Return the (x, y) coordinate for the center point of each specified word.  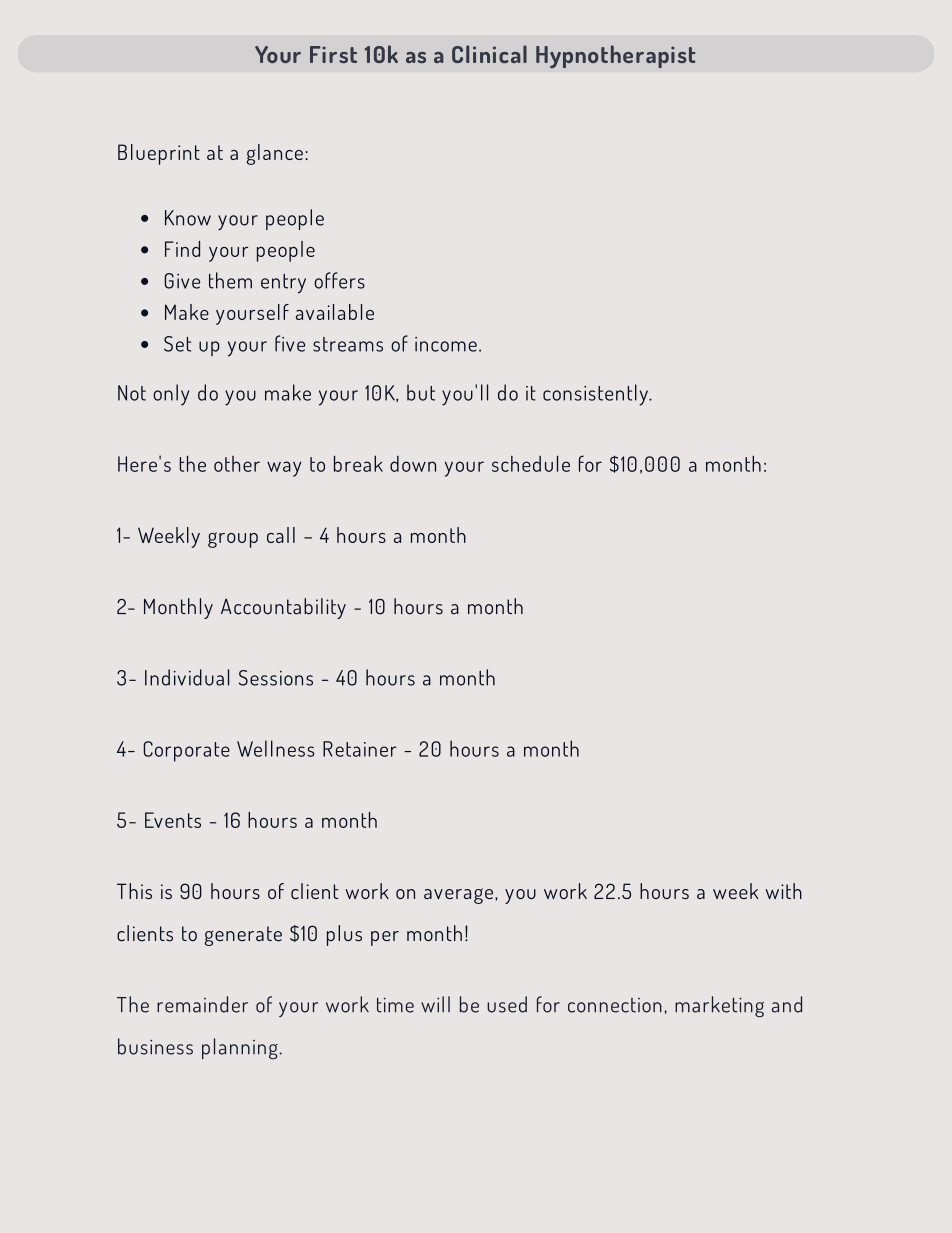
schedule (531, 463)
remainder (202, 1004)
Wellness (275, 748)
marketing (719, 1006)
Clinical (489, 54)
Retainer (360, 749)
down (413, 464)
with (784, 891)
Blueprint (159, 154)
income (446, 344)
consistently (596, 395)
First (333, 54)
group (233, 540)
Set (177, 344)
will (435, 1004)
